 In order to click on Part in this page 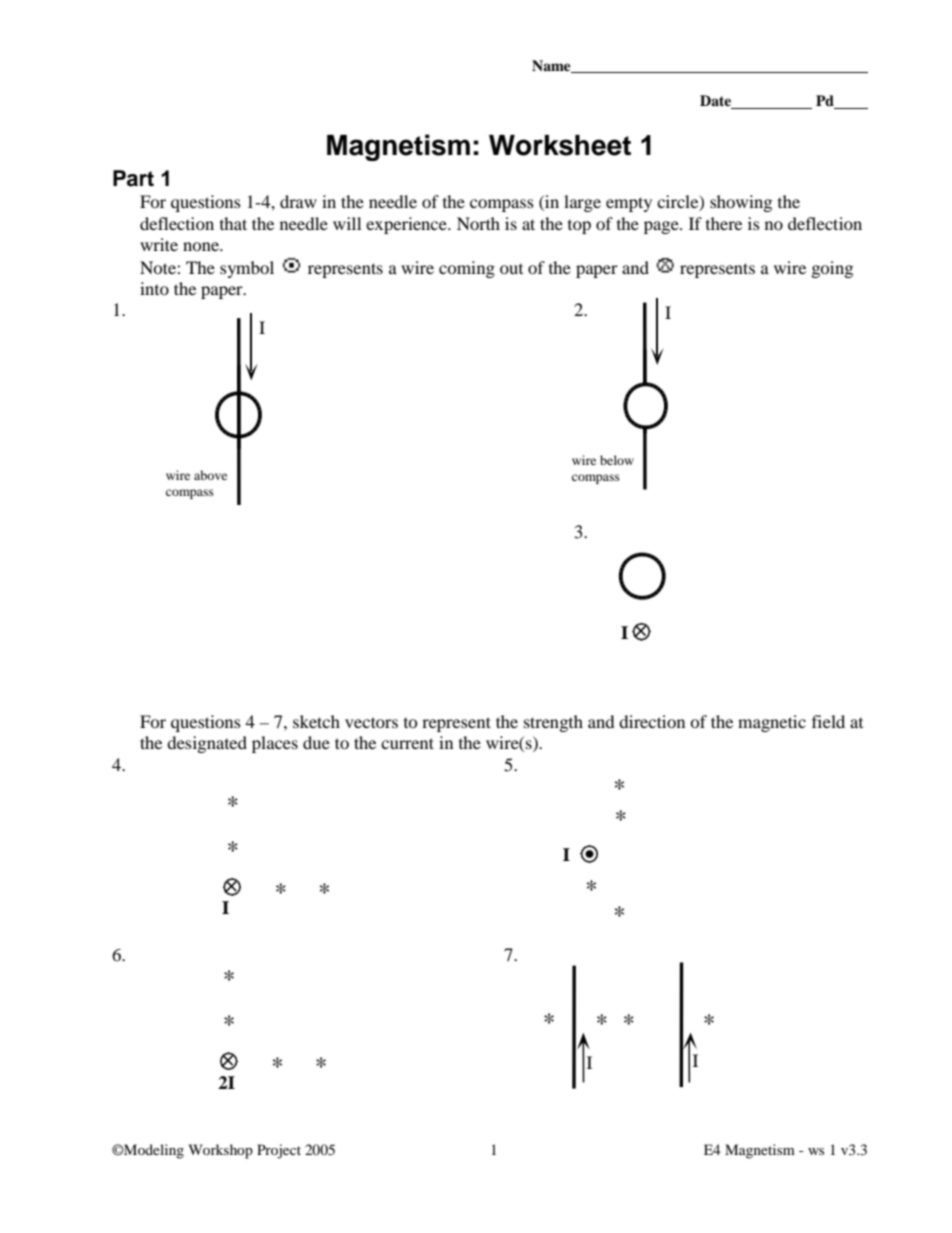, I will do `click(133, 178)`.
